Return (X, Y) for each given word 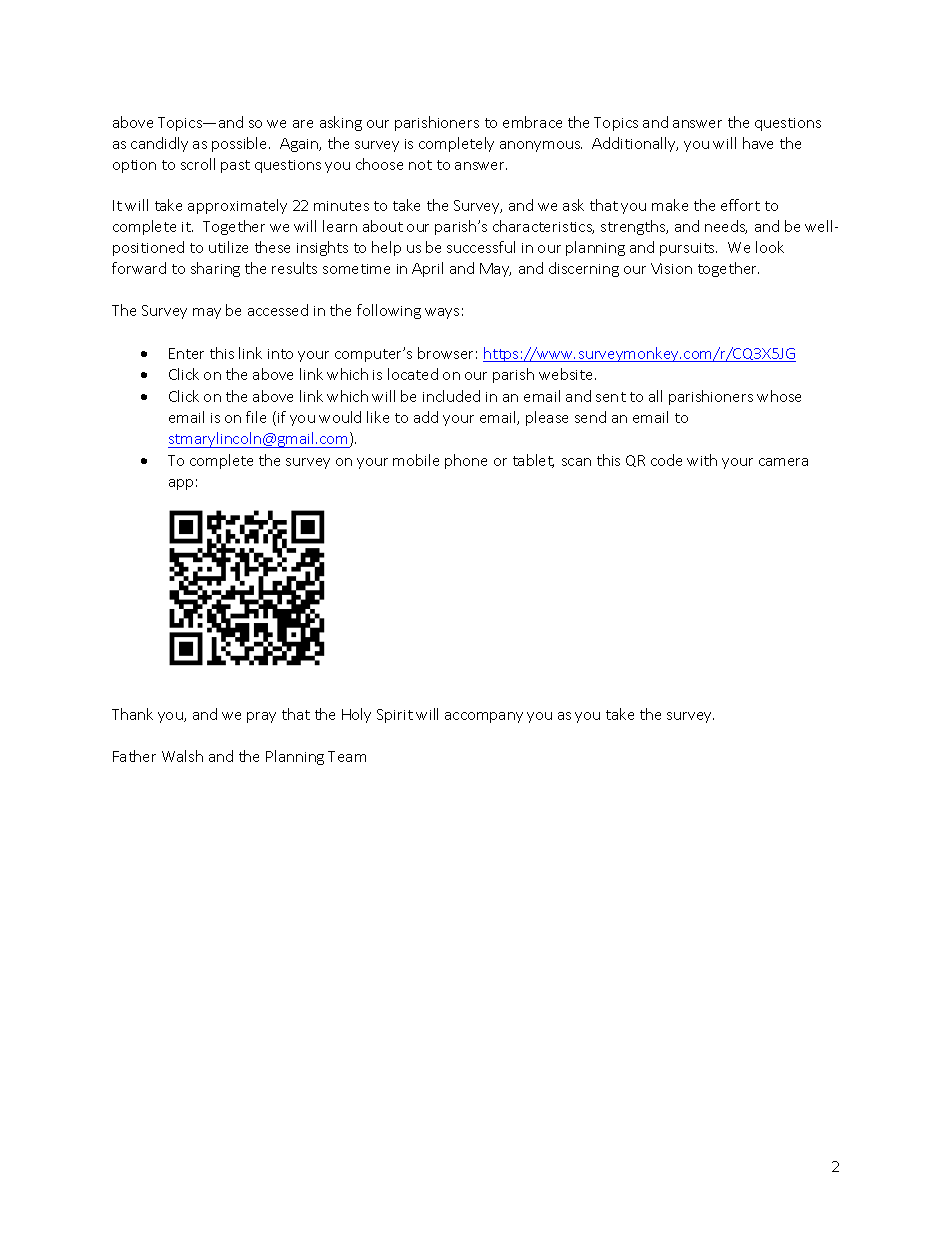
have (758, 143)
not (420, 165)
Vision (671, 268)
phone (466, 461)
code (666, 460)
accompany (484, 717)
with (702, 460)
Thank (132, 714)
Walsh (182, 756)
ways (442, 313)
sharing (215, 269)
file (256, 417)
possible (241, 144)
